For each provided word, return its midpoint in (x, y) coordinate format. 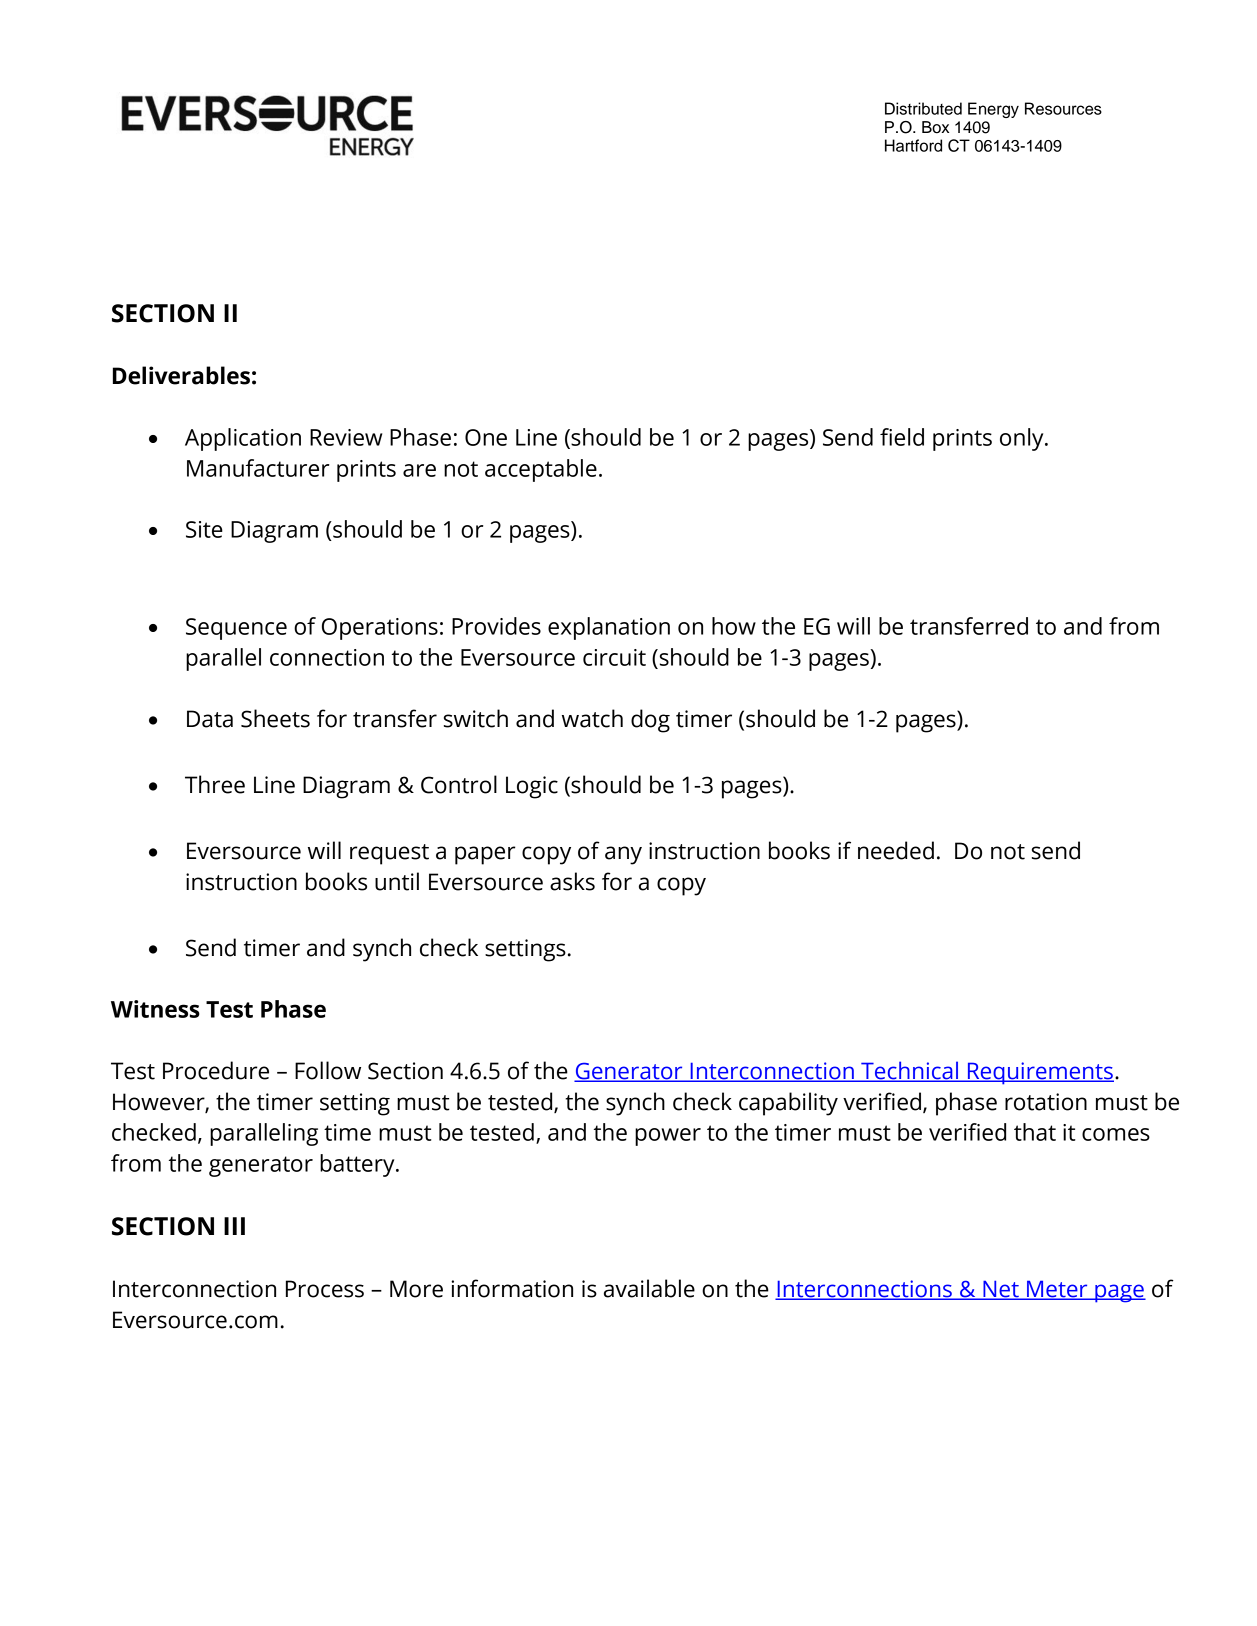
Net (1001, 1290)
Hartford (913, 145)
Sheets (275, 718)
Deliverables (181, 375)
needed (896, 850)
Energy (993, 110)
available (649, 1288)
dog (650, 721)
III (234, 1226)
